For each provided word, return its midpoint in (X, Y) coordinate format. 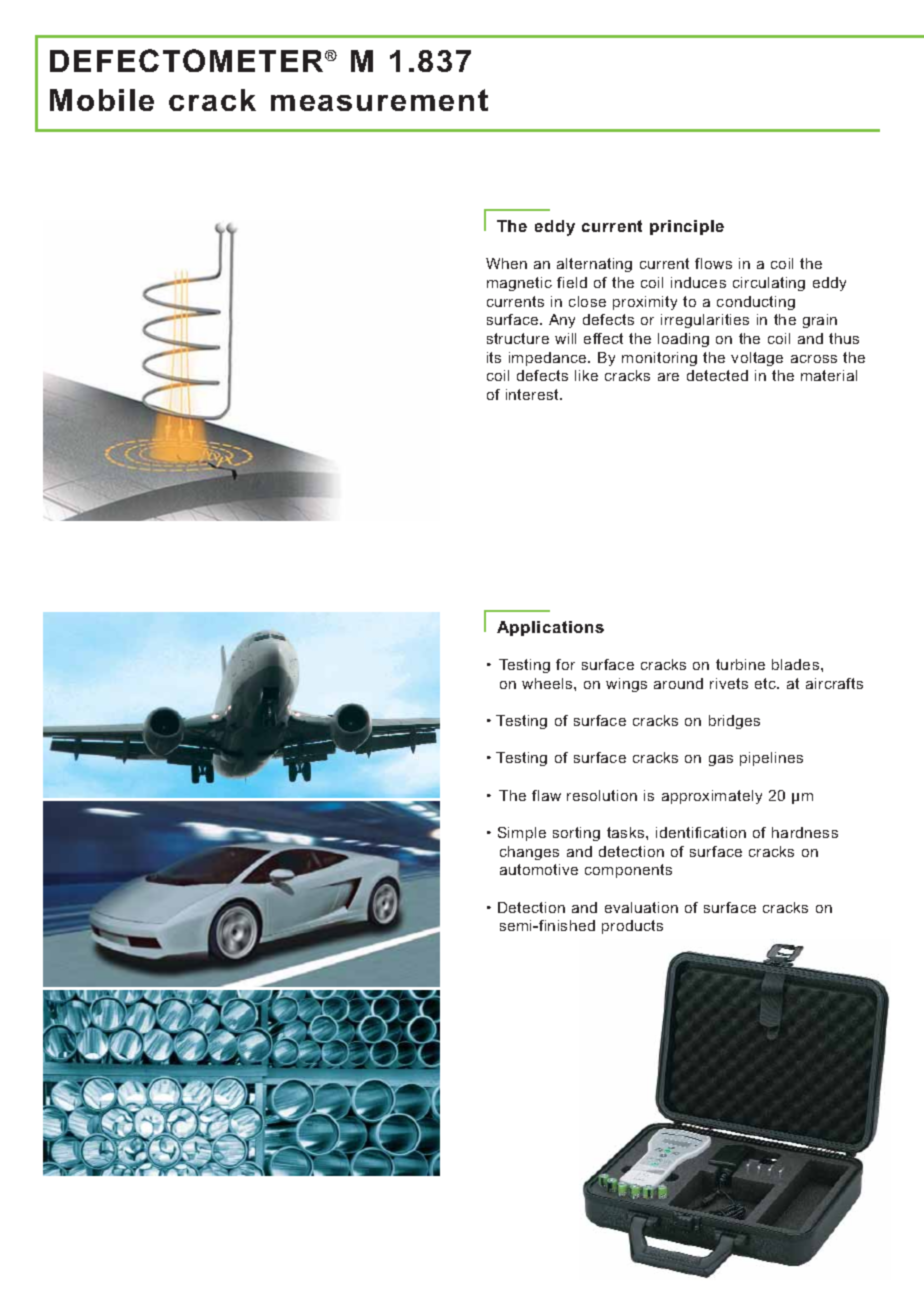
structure (518, 338)
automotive (539, 869)
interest (533, 394)
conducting (756, 303)
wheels (548, 683)
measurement (379, 100)
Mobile (102, 100)
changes (529, 853)
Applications (550, 628)
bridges (734, 722)
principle (687, 227)
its (494, 357)
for (565, 664)
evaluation (641, 907)
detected (717, 375)
